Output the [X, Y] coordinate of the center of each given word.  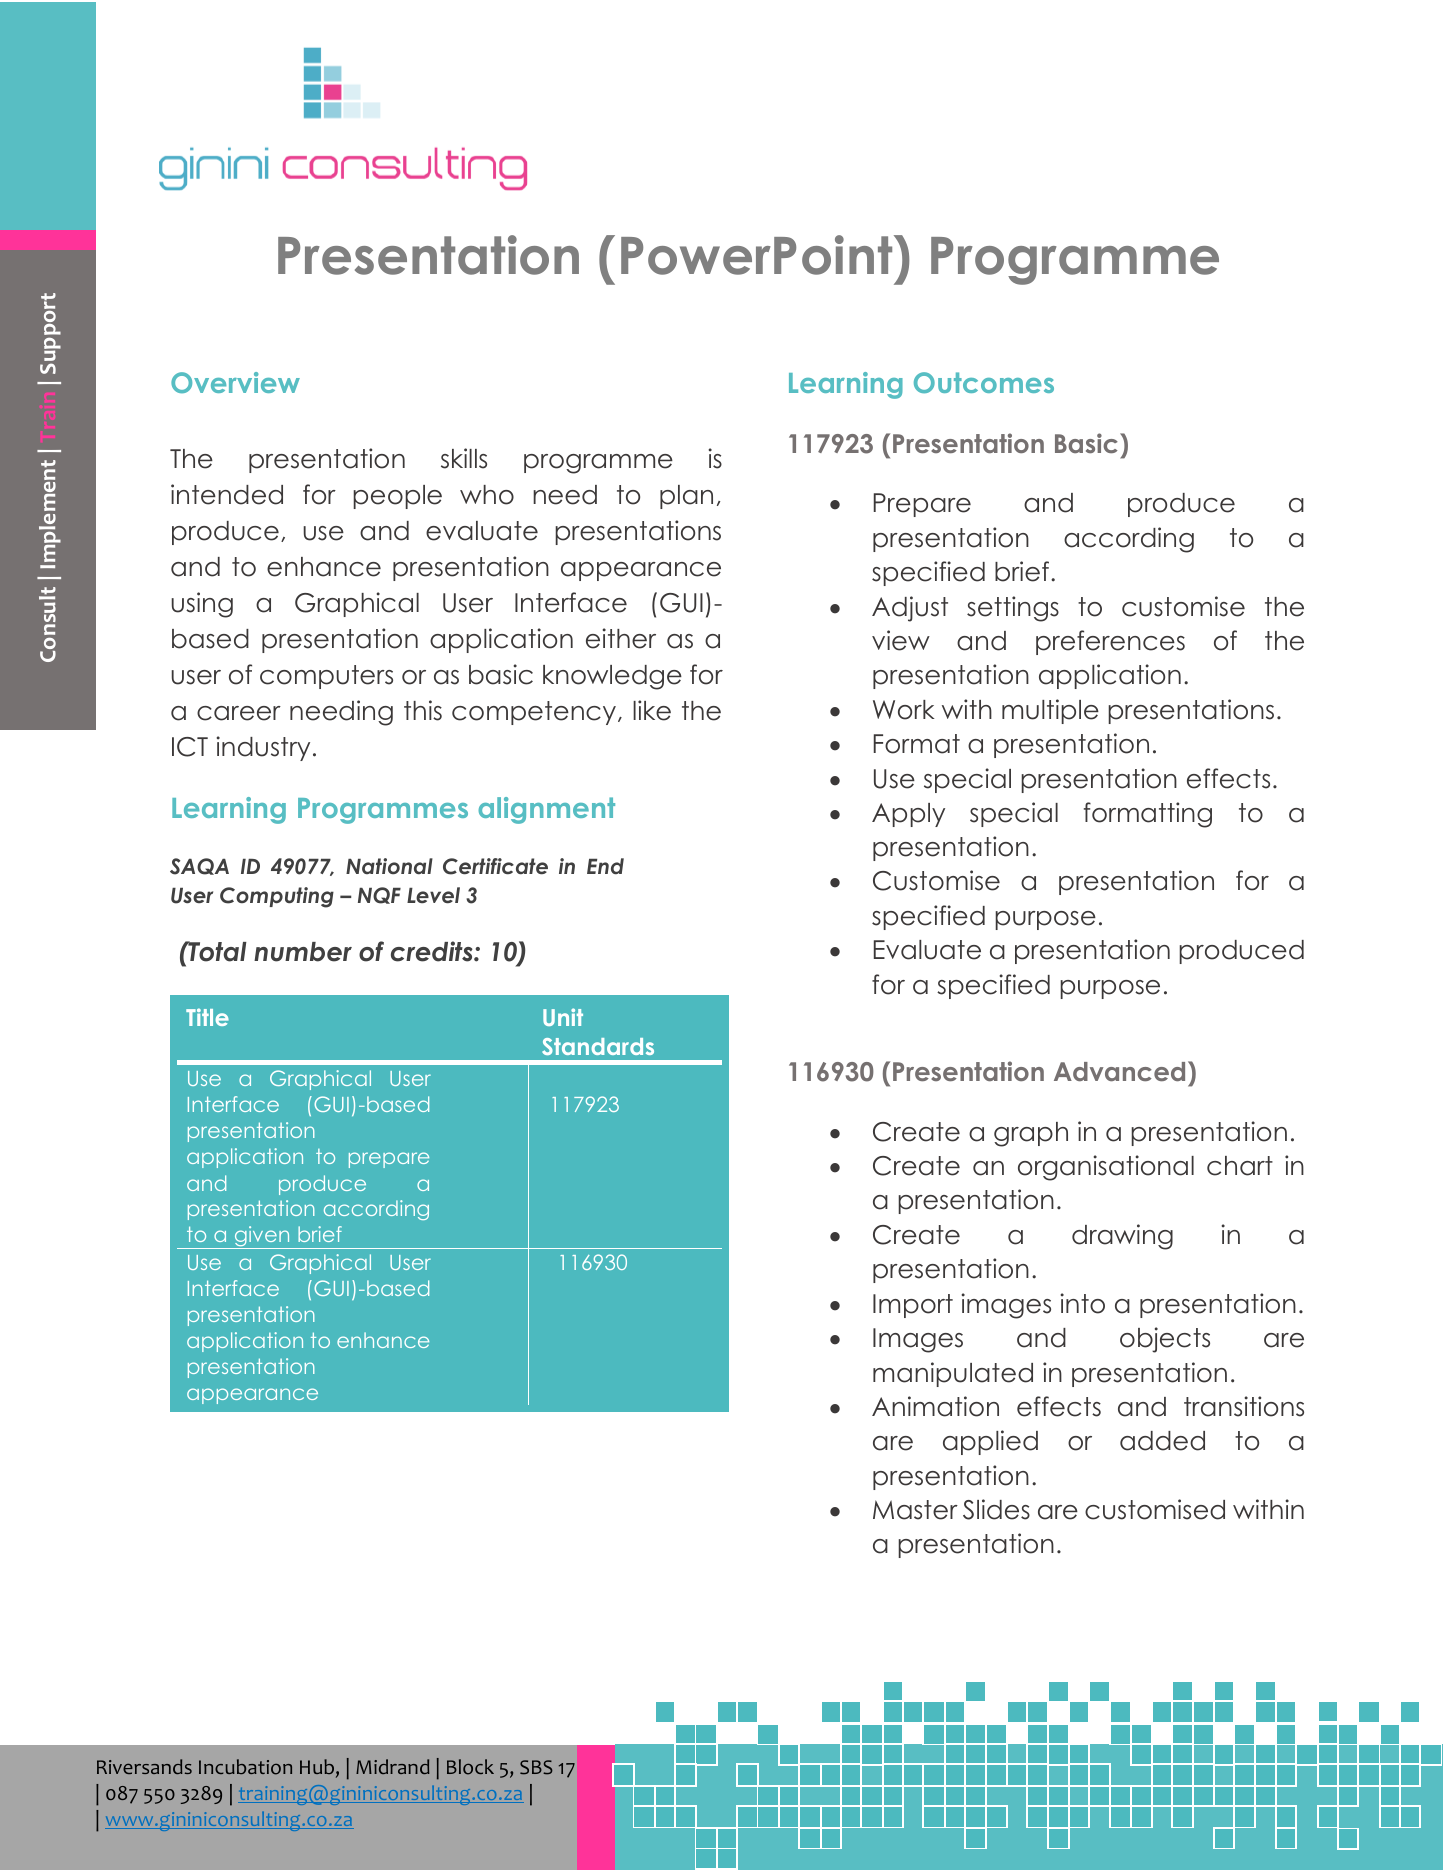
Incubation [245, 1767]
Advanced [1119, 1071]
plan [686, 497]
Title [207, 1017]
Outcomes [984, 382]
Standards [598, 1046]
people [397, 497]
